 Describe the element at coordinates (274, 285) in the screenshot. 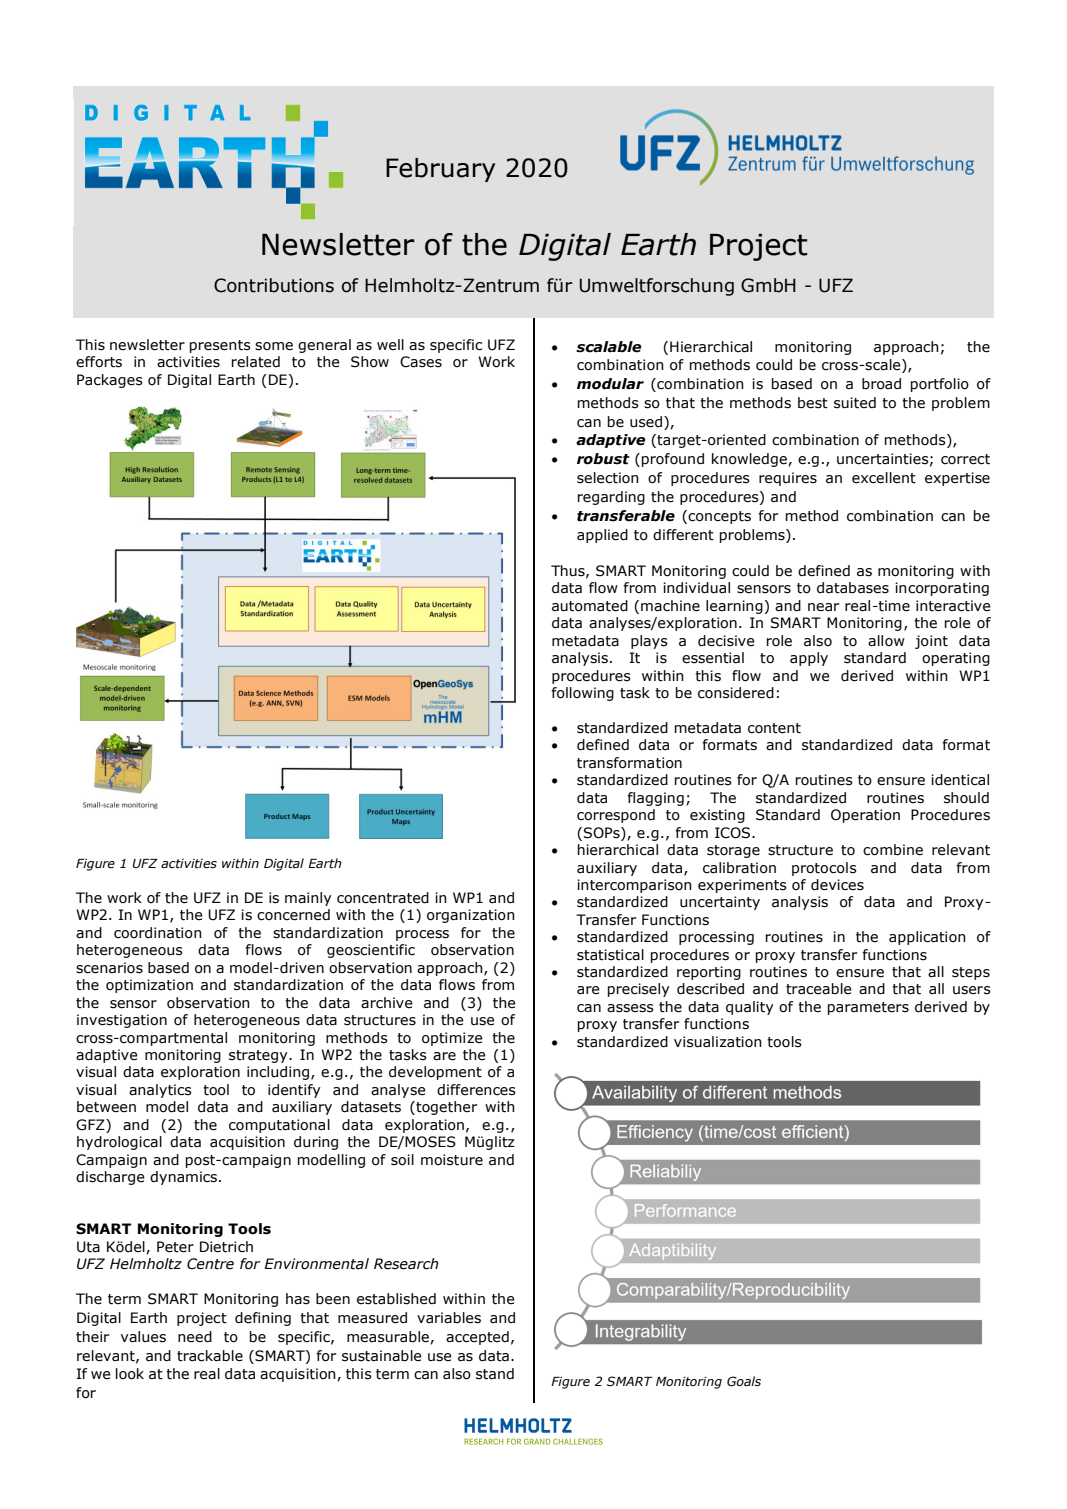

I see `Contributions` at that location.
